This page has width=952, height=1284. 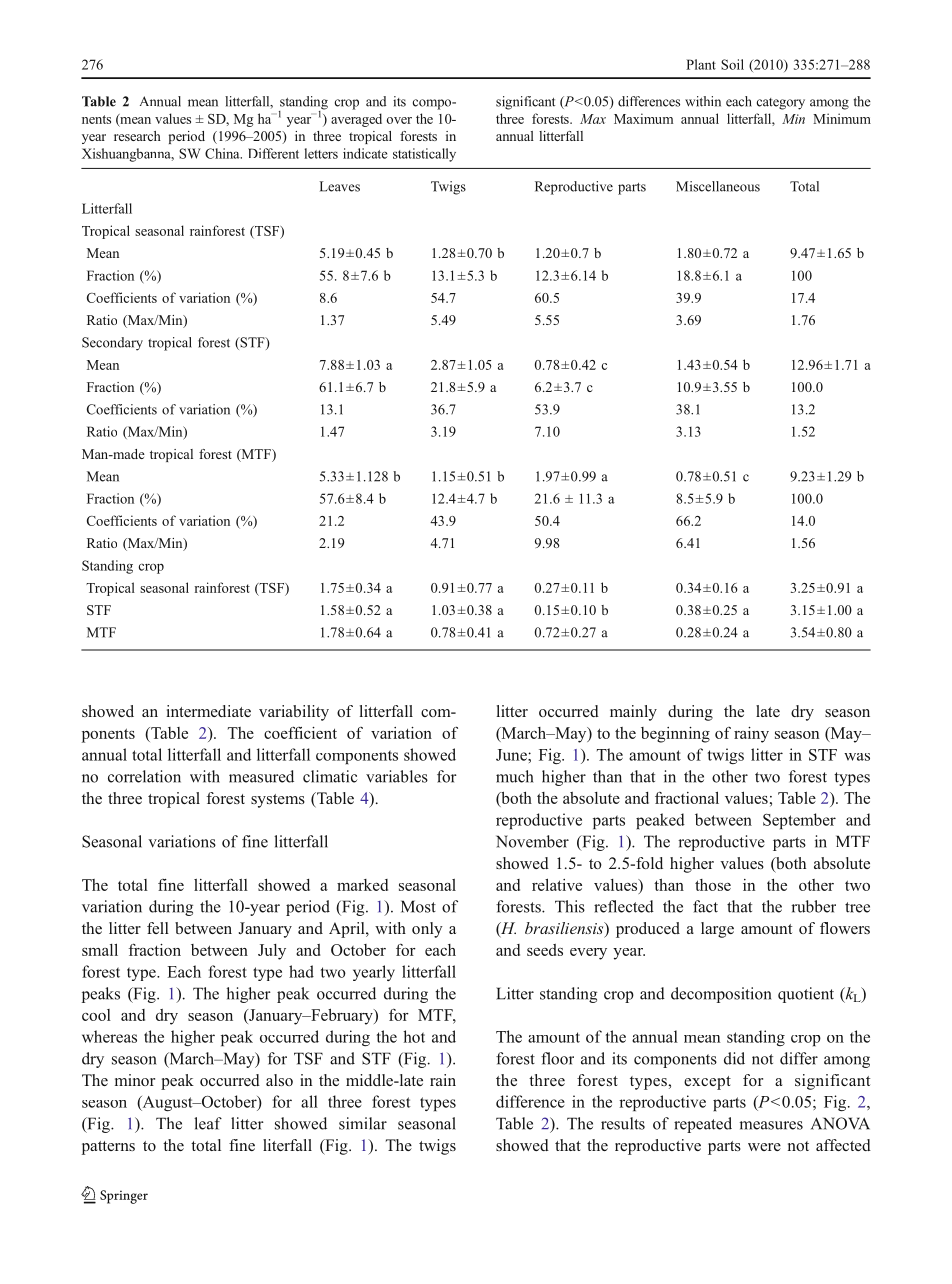 What do you see at coordinates (633, 713) in the page?
I see `mainly` at bounding box center [633, 713].
